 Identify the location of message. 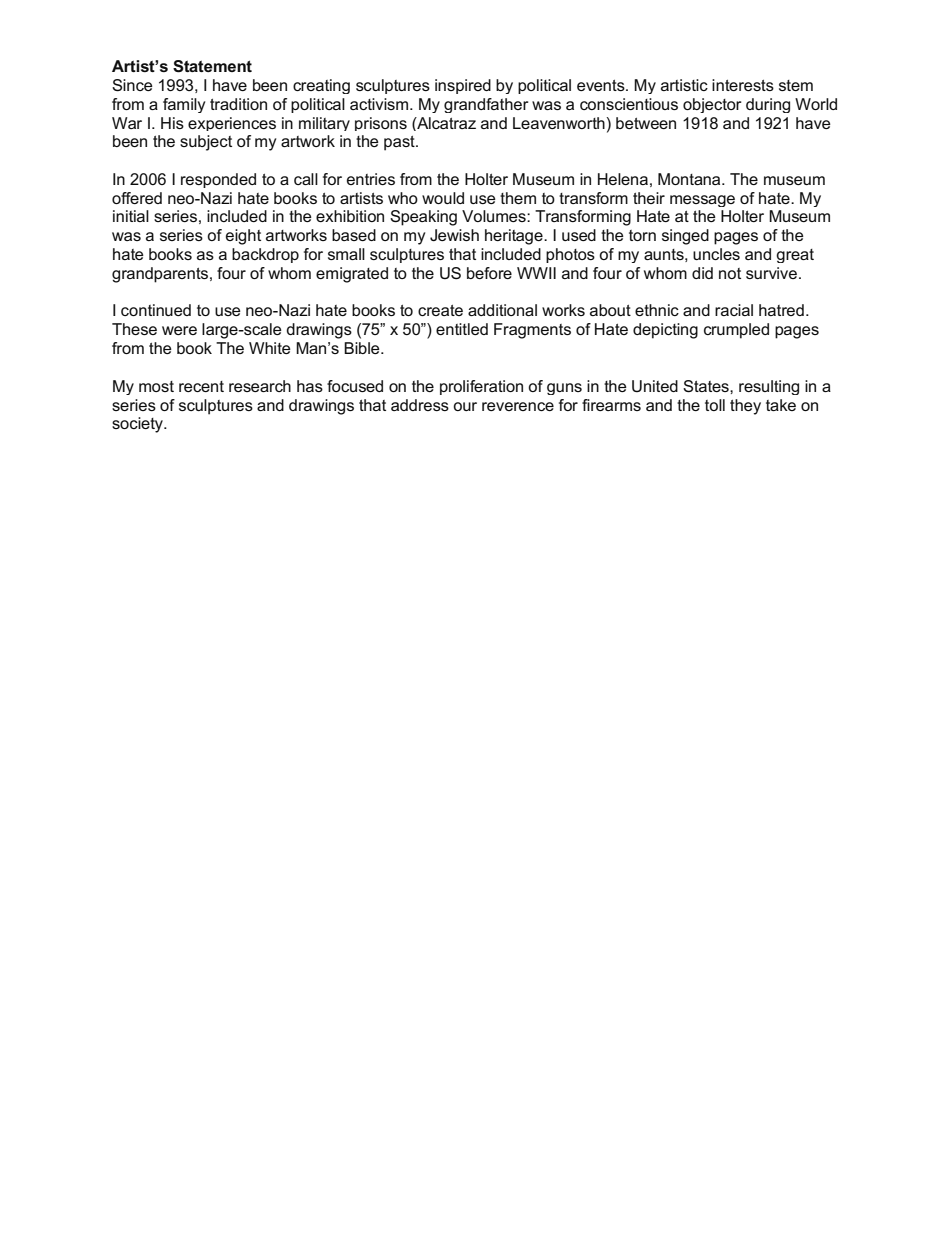
(702, 201).
